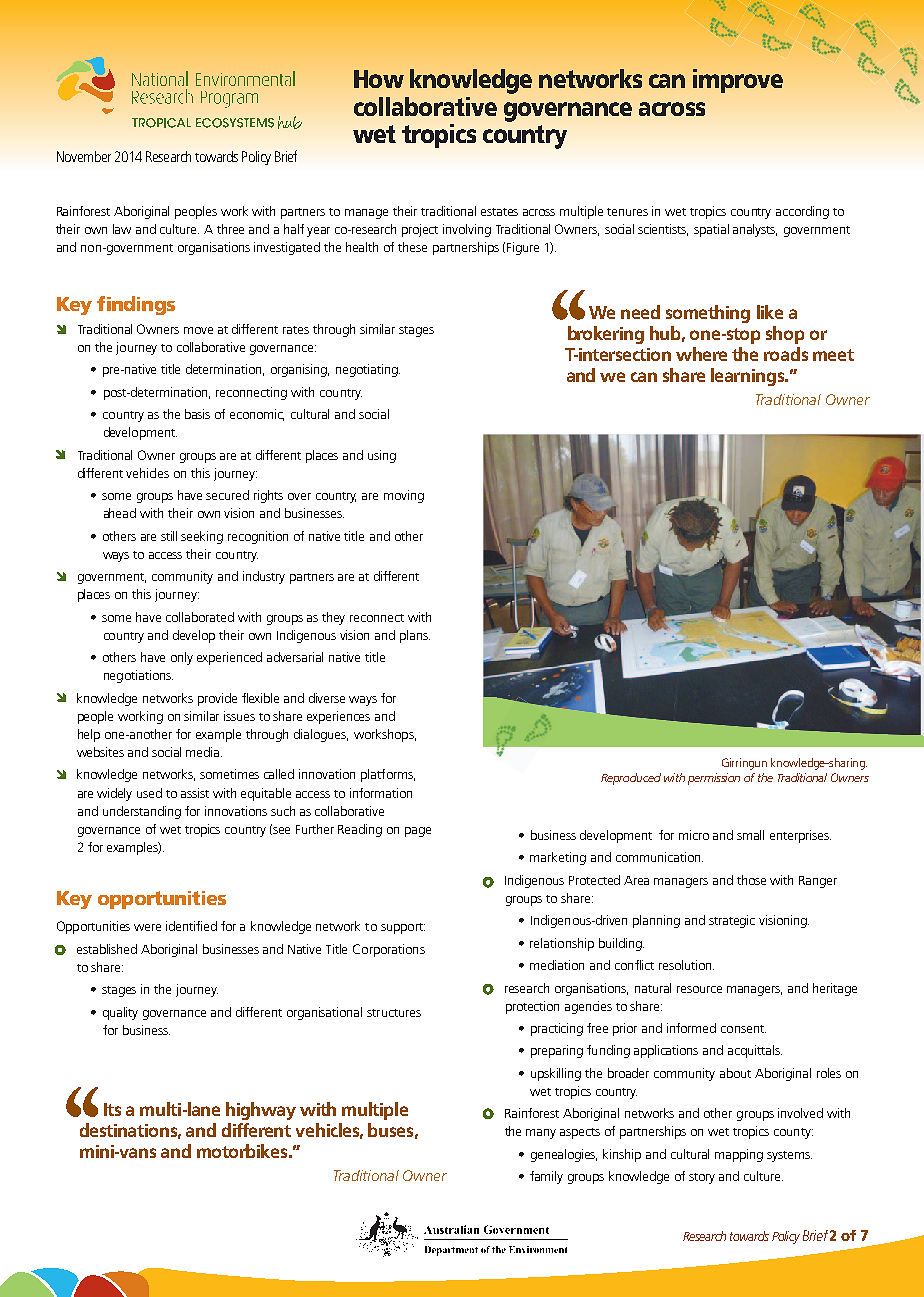 Image resolution: width=924 pixels, height=1297 pixels. What do you see at coordinates (751, 880) in the image?
I see `those` at bounding box center [751, 880].
